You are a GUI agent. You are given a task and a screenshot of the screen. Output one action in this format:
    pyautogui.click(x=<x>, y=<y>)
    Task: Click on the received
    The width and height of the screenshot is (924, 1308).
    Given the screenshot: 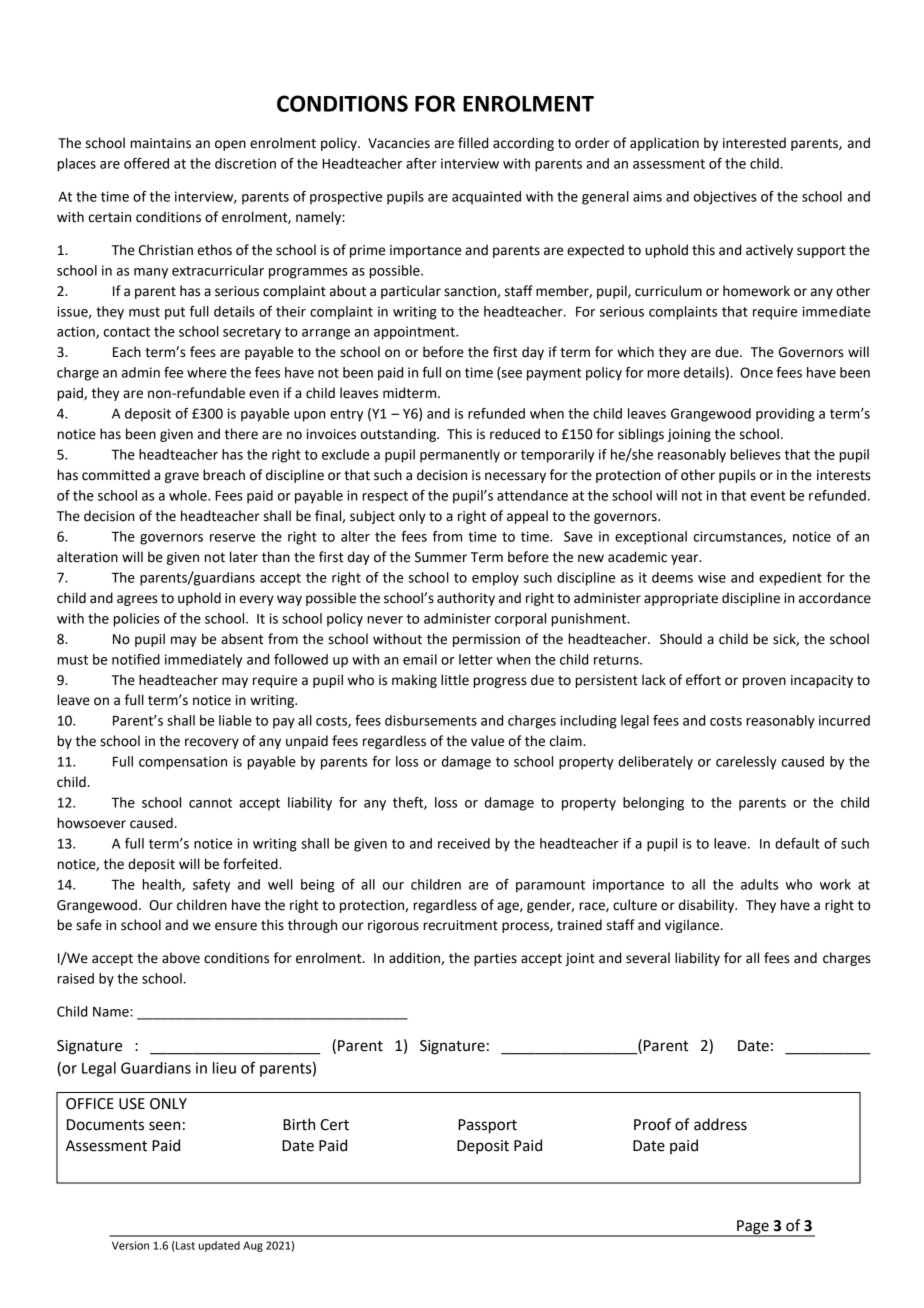 What is the action you would take?
    pyautogui.click(x=464, y=843)
